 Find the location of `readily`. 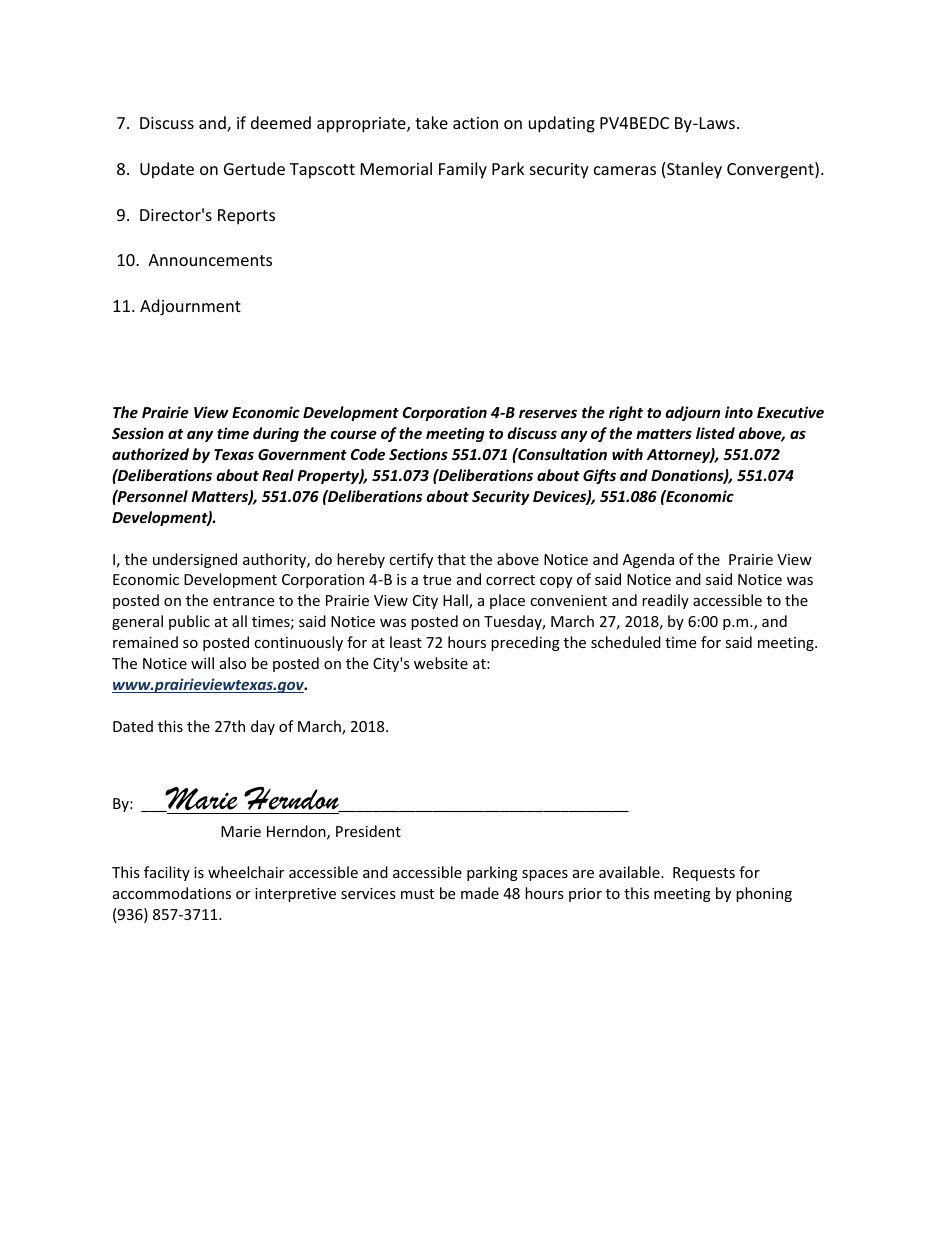

readily is located at coordinates (665, 601).
